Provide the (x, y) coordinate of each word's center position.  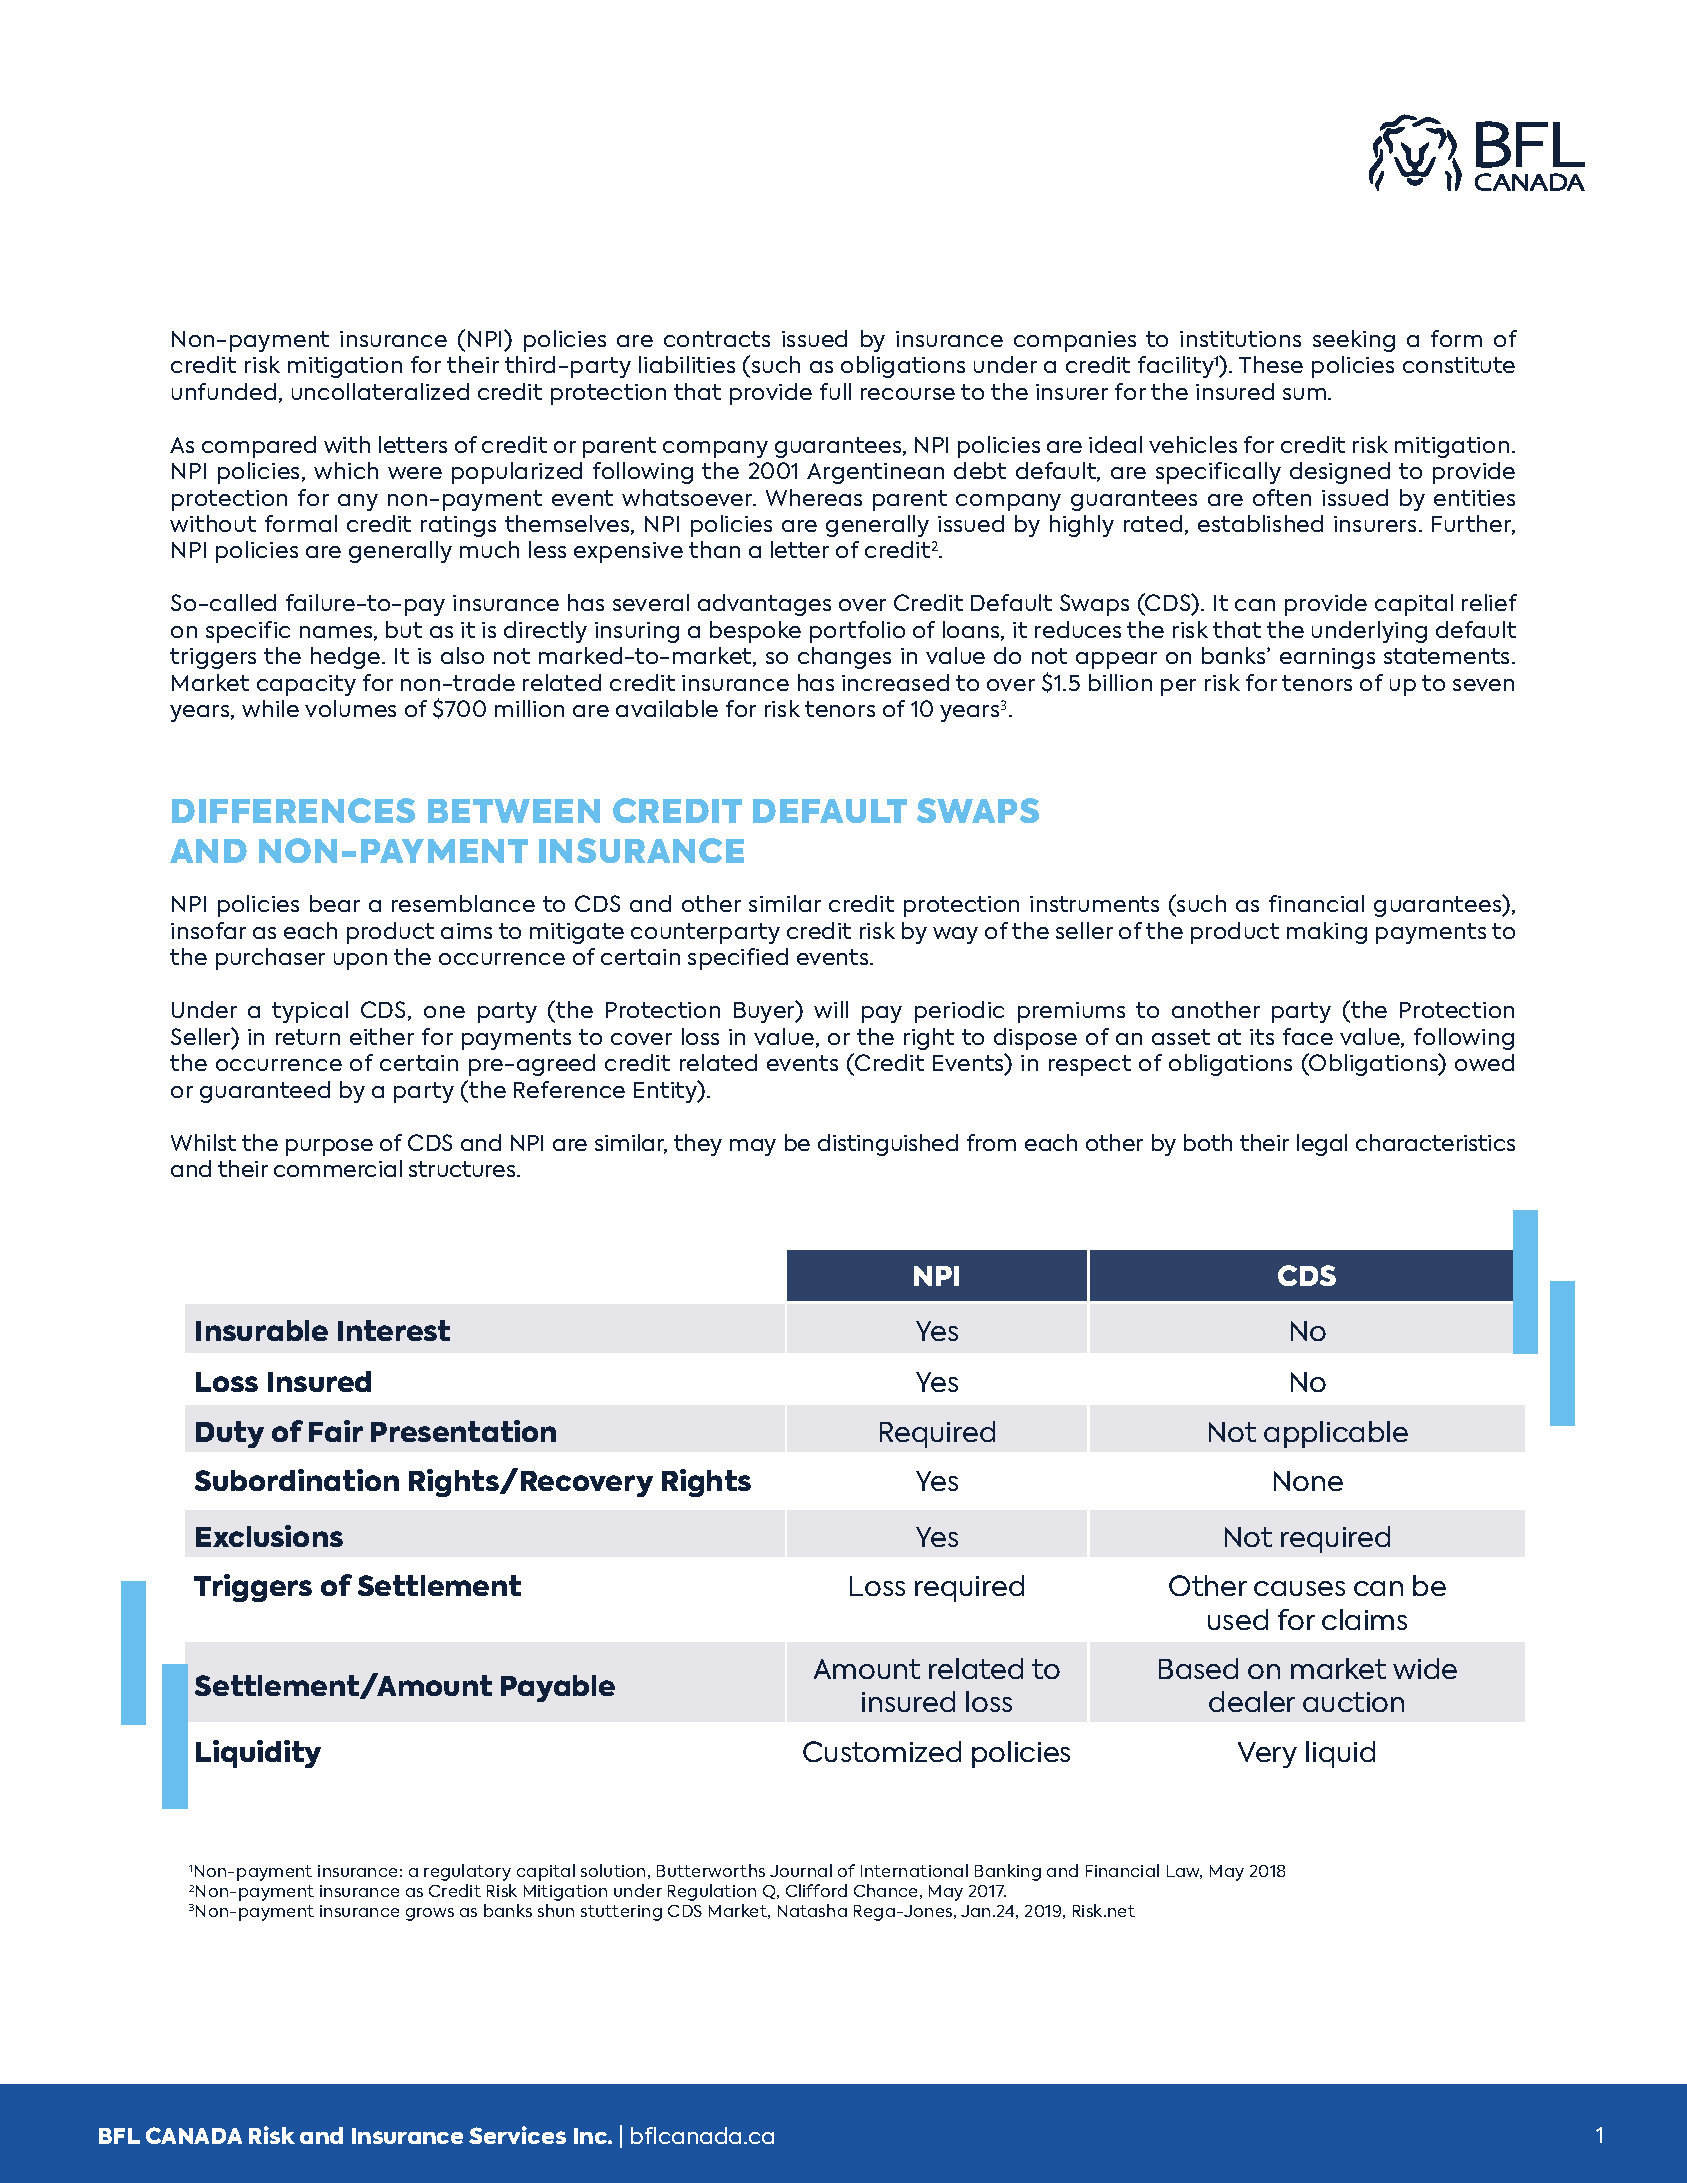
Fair (336, 1431)
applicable (1336, 1434)
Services (517, 2135)
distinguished (888, 1145)
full (835, 391)
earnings (1327, 658)
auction (1353, 1702)
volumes (350, 708)
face (1308, 1036)
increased (895, 682)
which (346, 470)
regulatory (467, 1872)
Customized (882, 1751)
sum (1304, 394)
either (382, 1036)
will (831, 1009)
